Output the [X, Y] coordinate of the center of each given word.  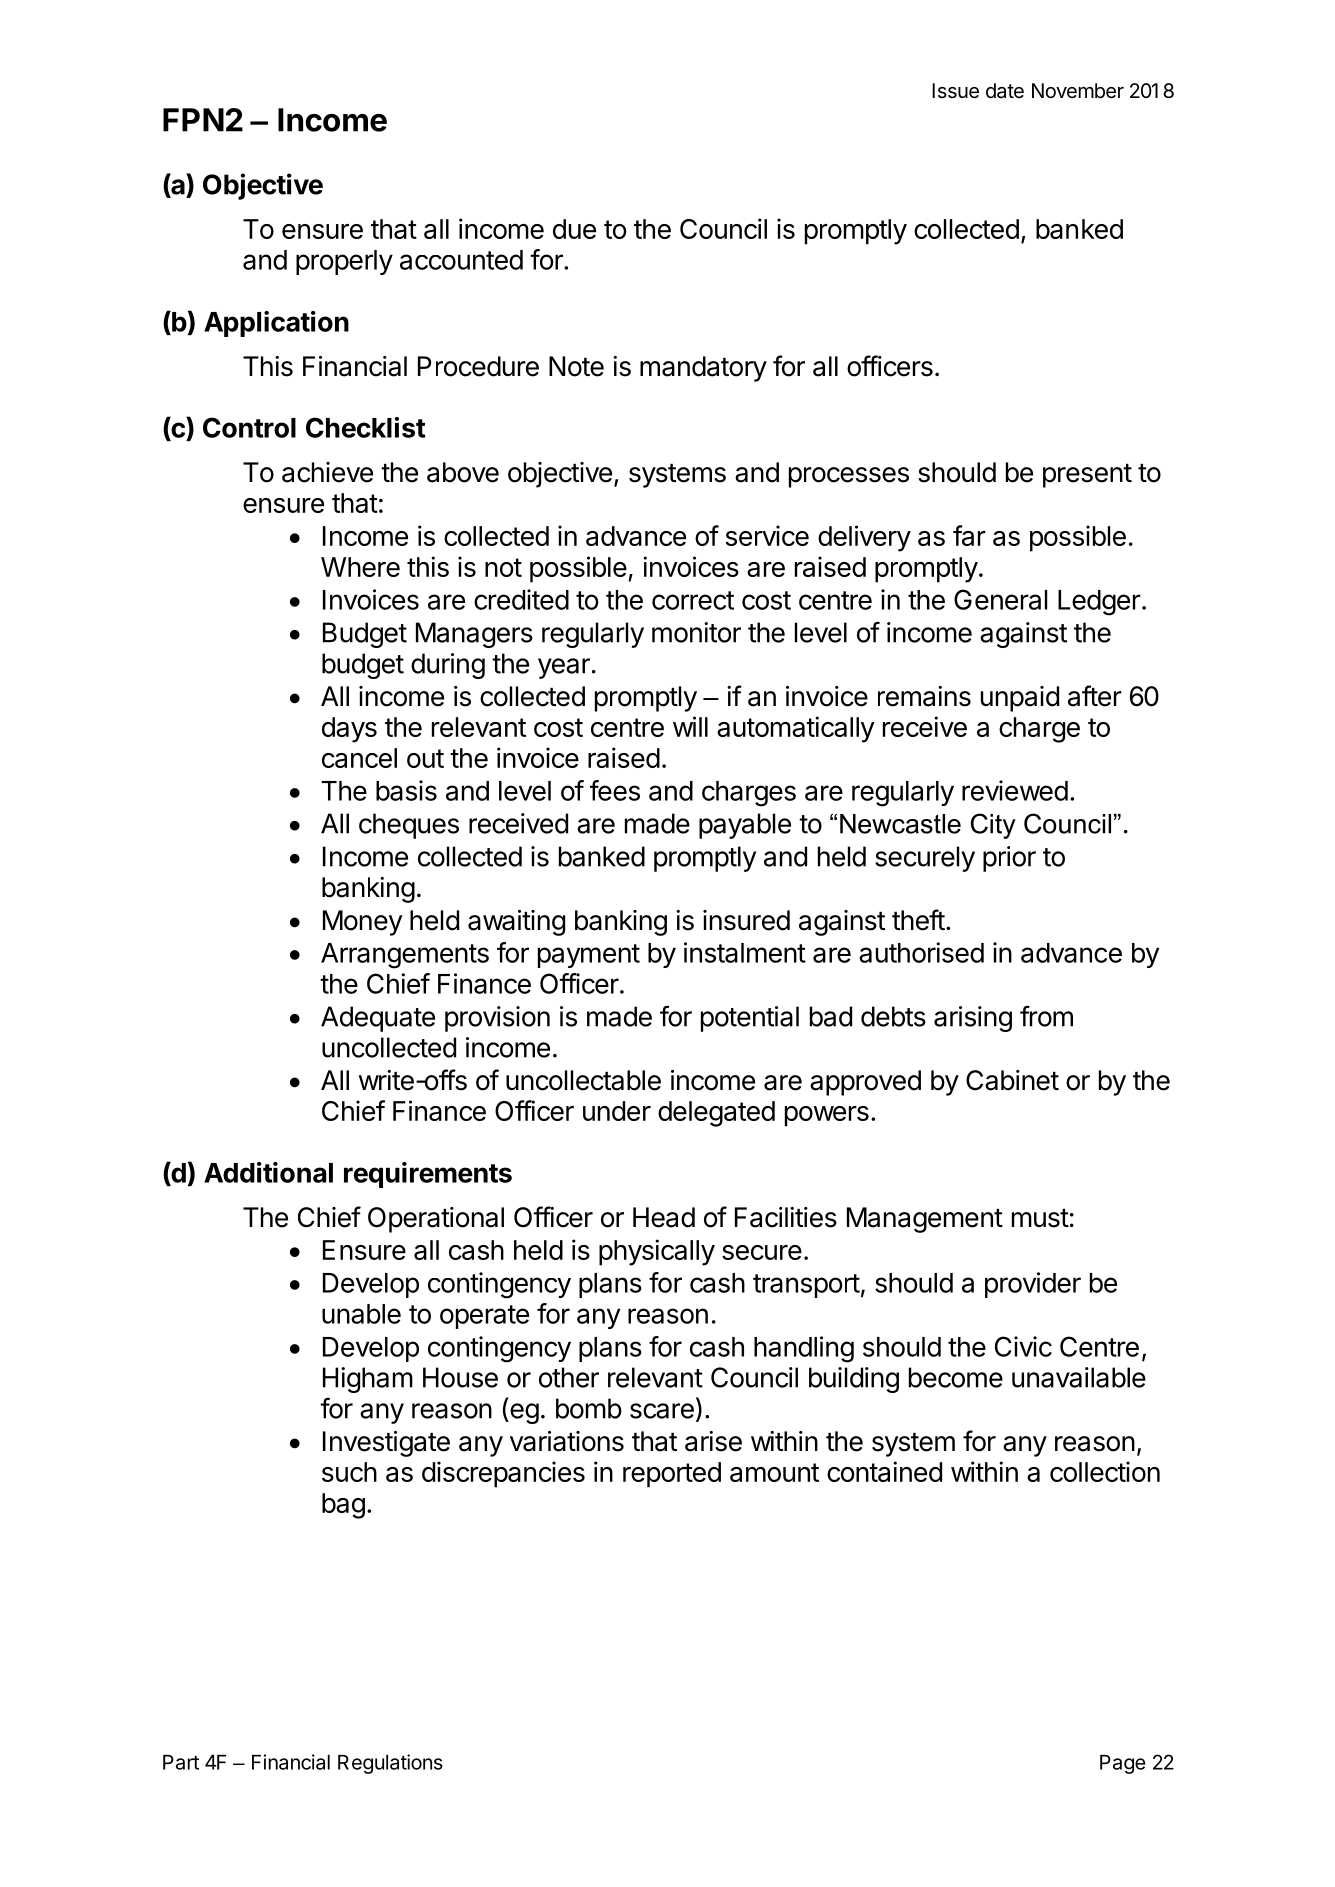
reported [672, 1475]
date [1005, 90]
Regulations [390, 1764]
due [574, 229]
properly [344, 262]
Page [1123, 1764]
